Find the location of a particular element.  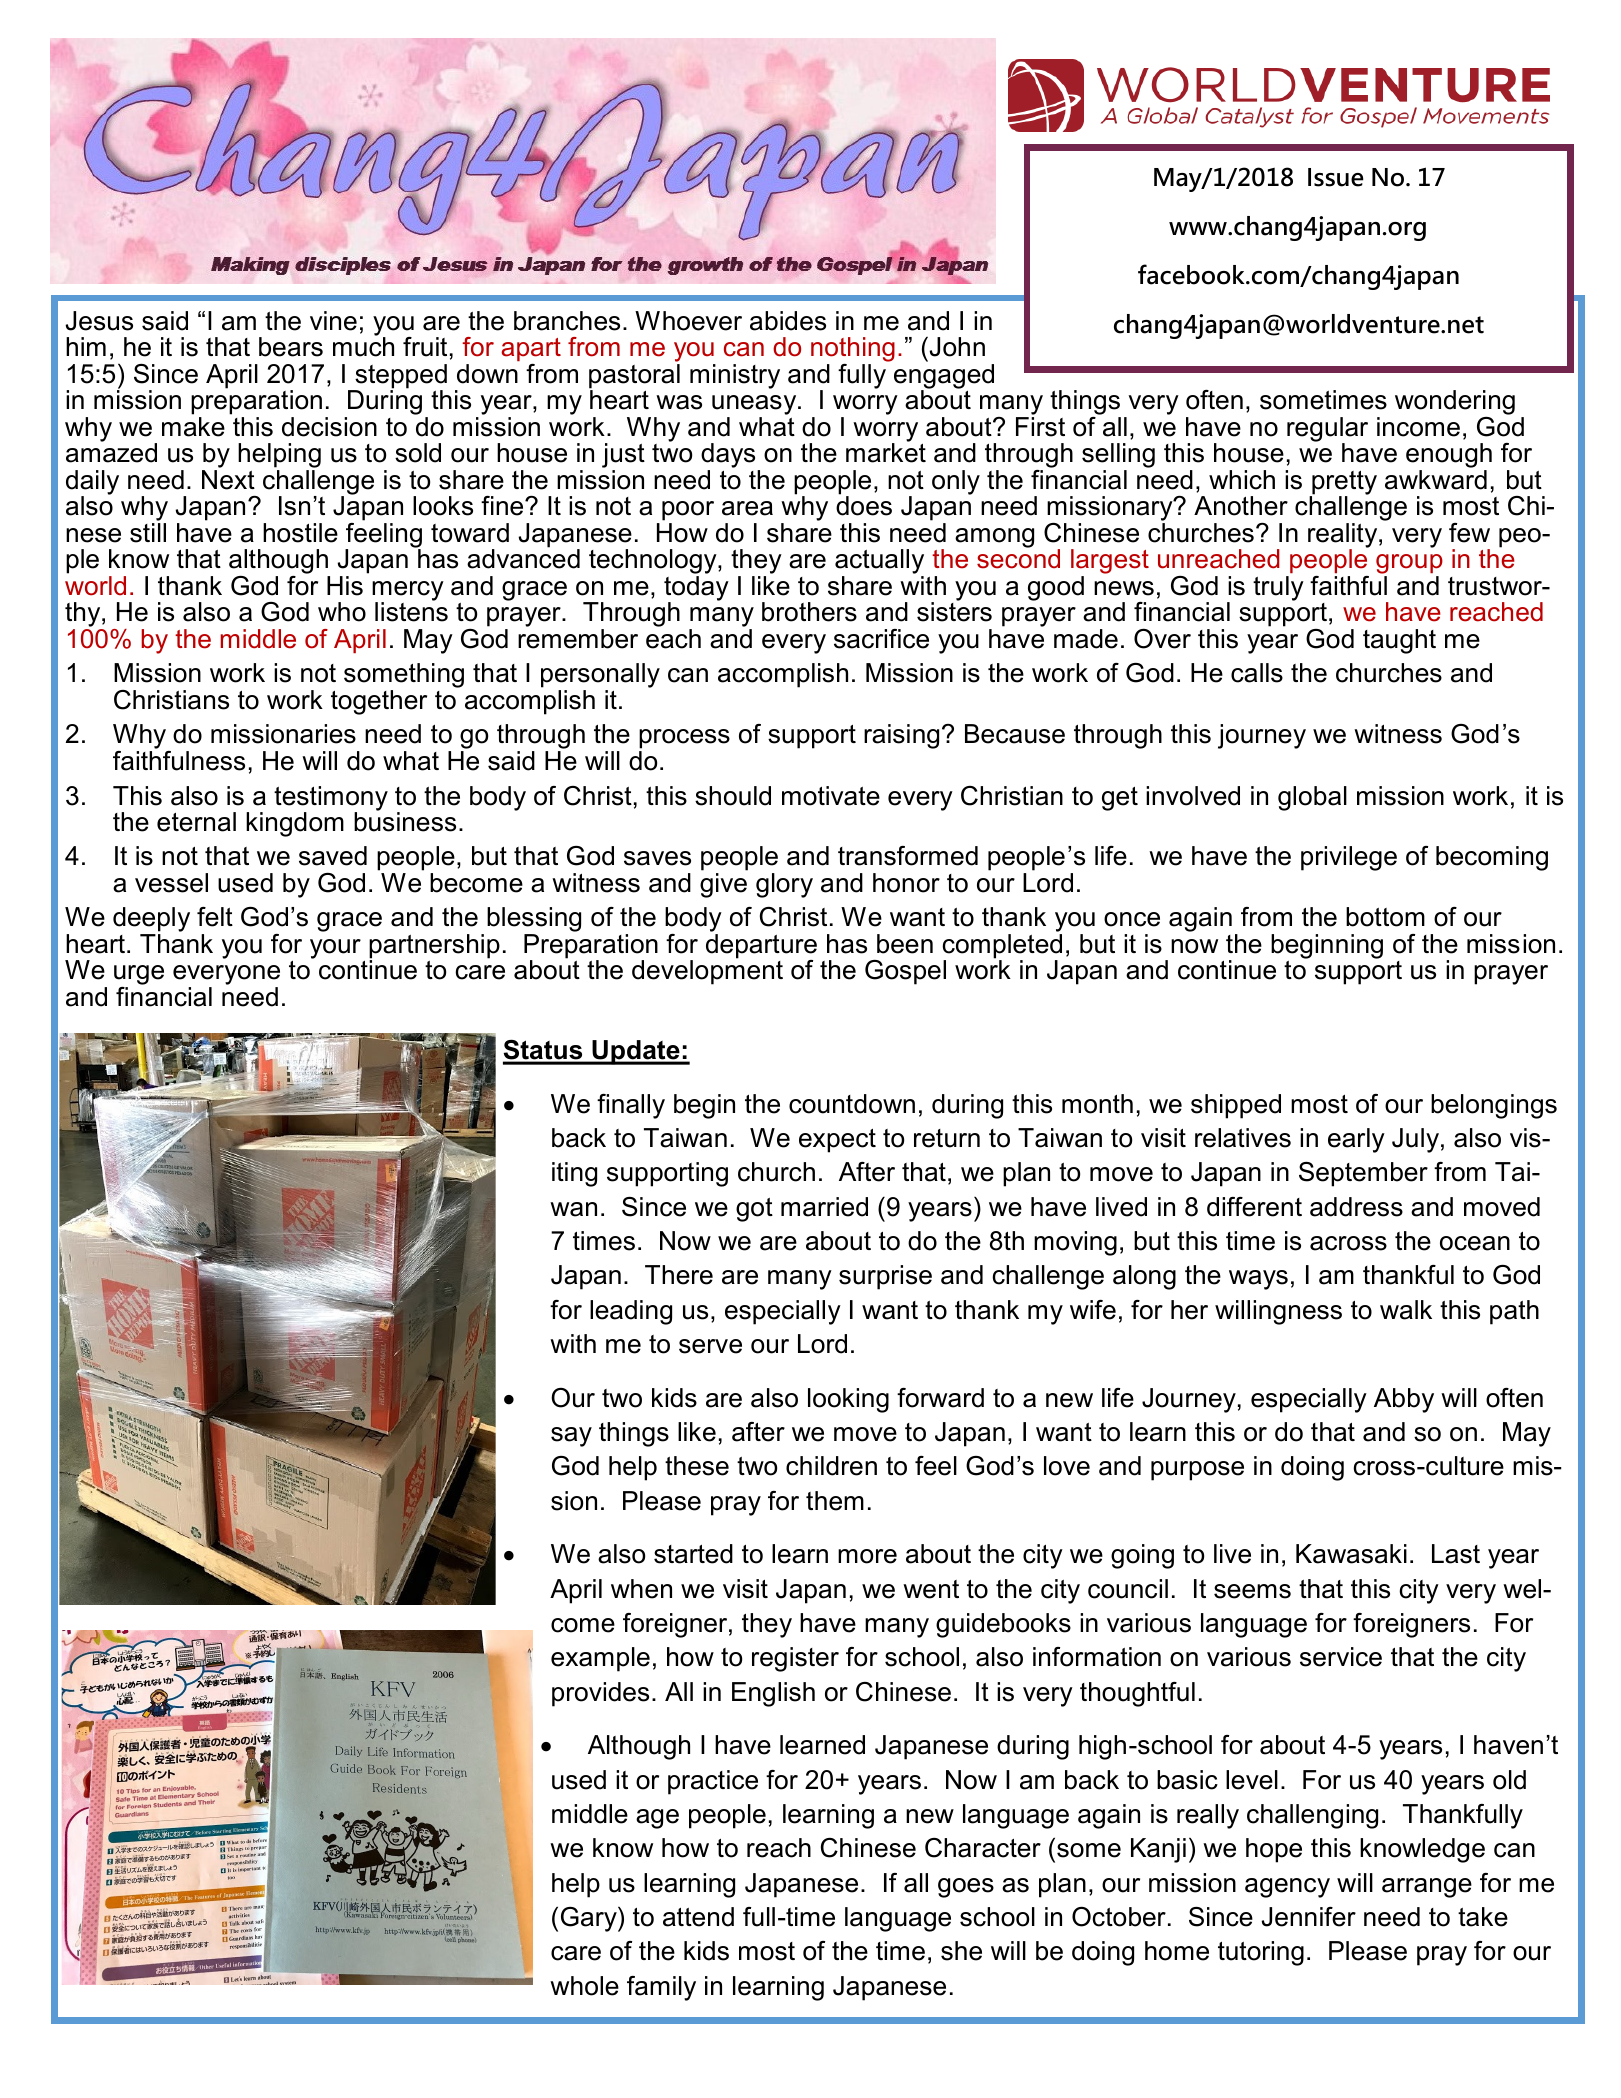

motivate is located at coordinates (831, 796).
